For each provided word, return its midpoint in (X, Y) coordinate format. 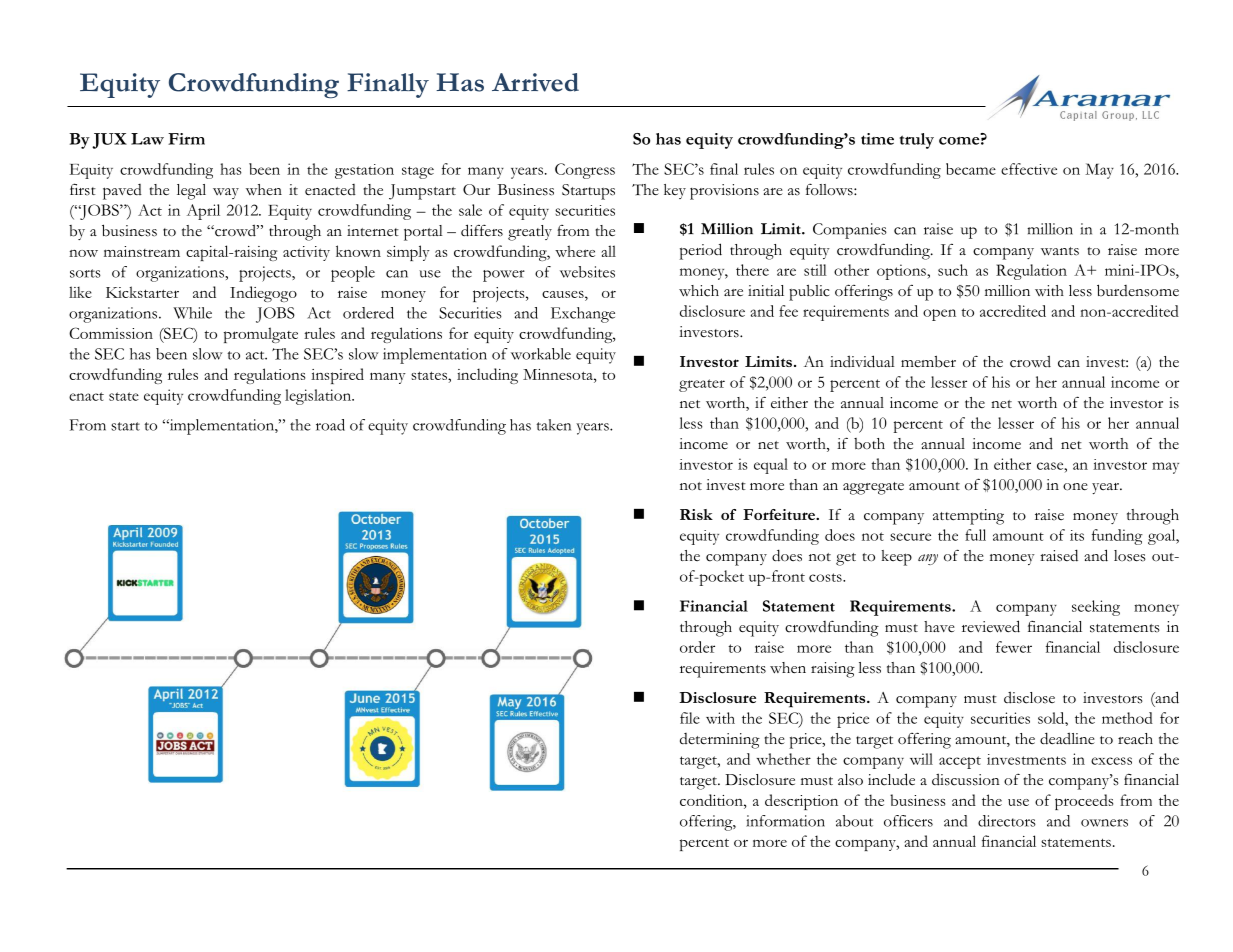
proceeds (1084, 802)
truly (917, 141)
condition (712, 800)
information (785, 821)
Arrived (535, 82)
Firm (186, 139)
